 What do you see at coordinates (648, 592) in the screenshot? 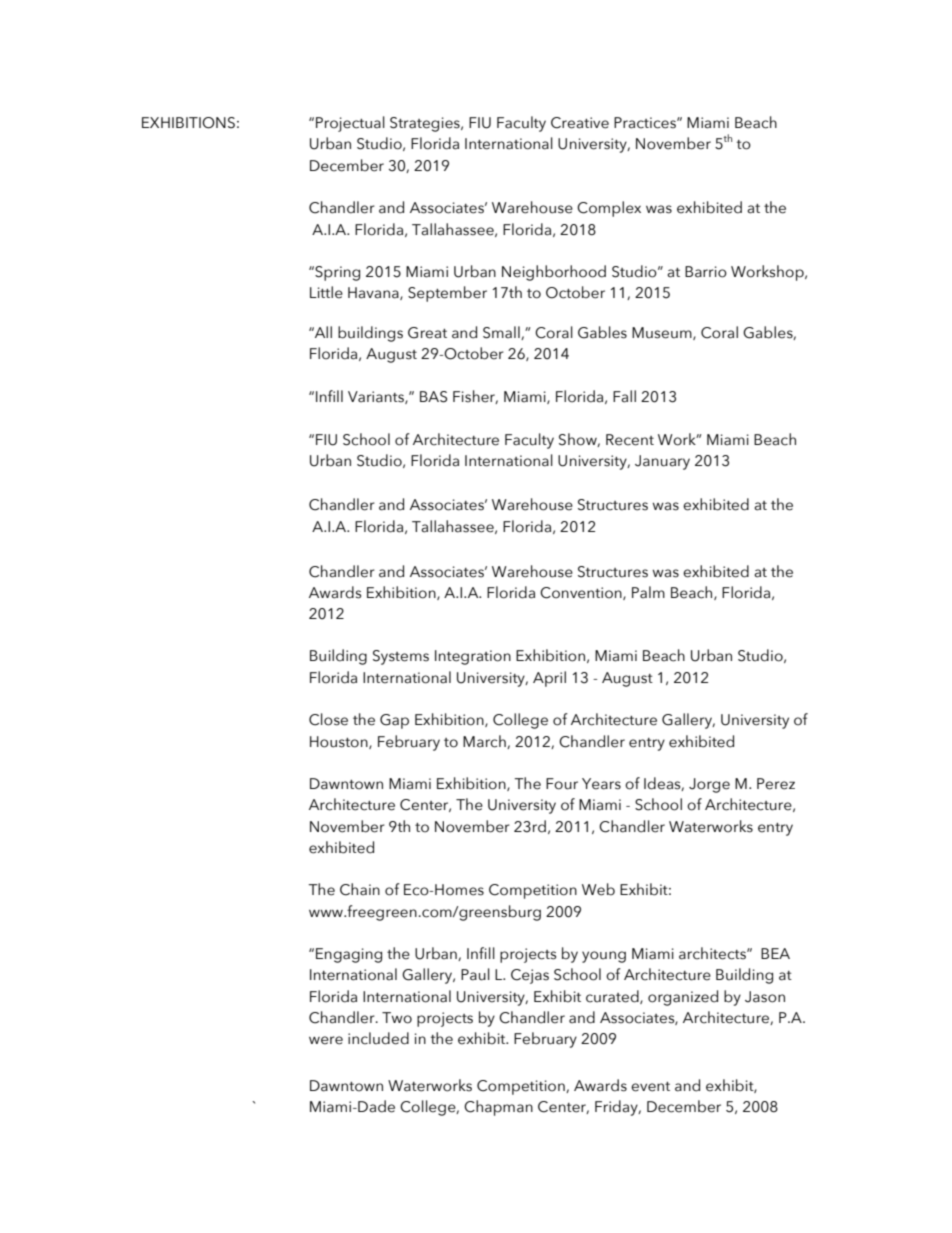
I see `Palm` at bounding box center [648, 592].
